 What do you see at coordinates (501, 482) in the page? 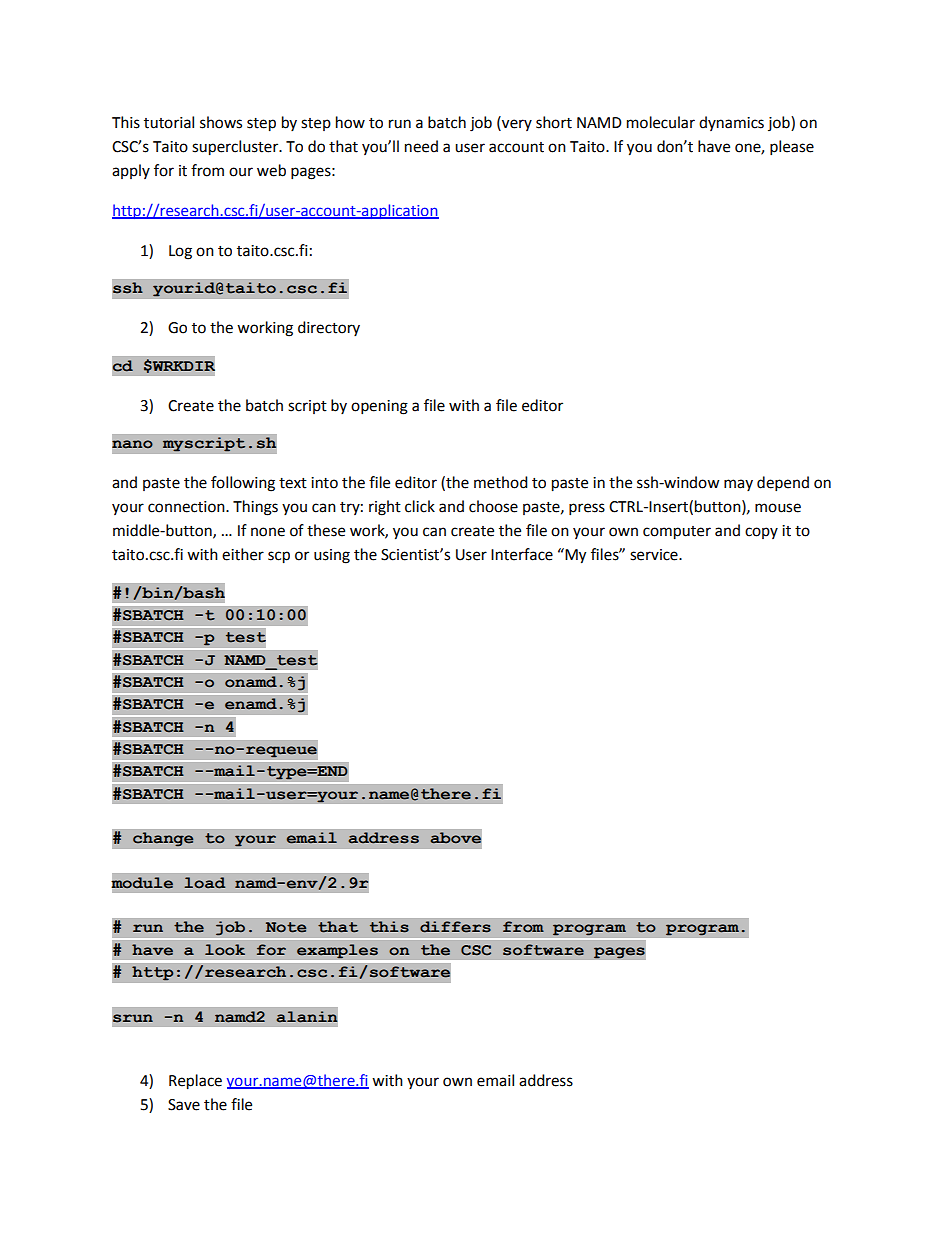
I see `method` at bounding box center [501, 482].
